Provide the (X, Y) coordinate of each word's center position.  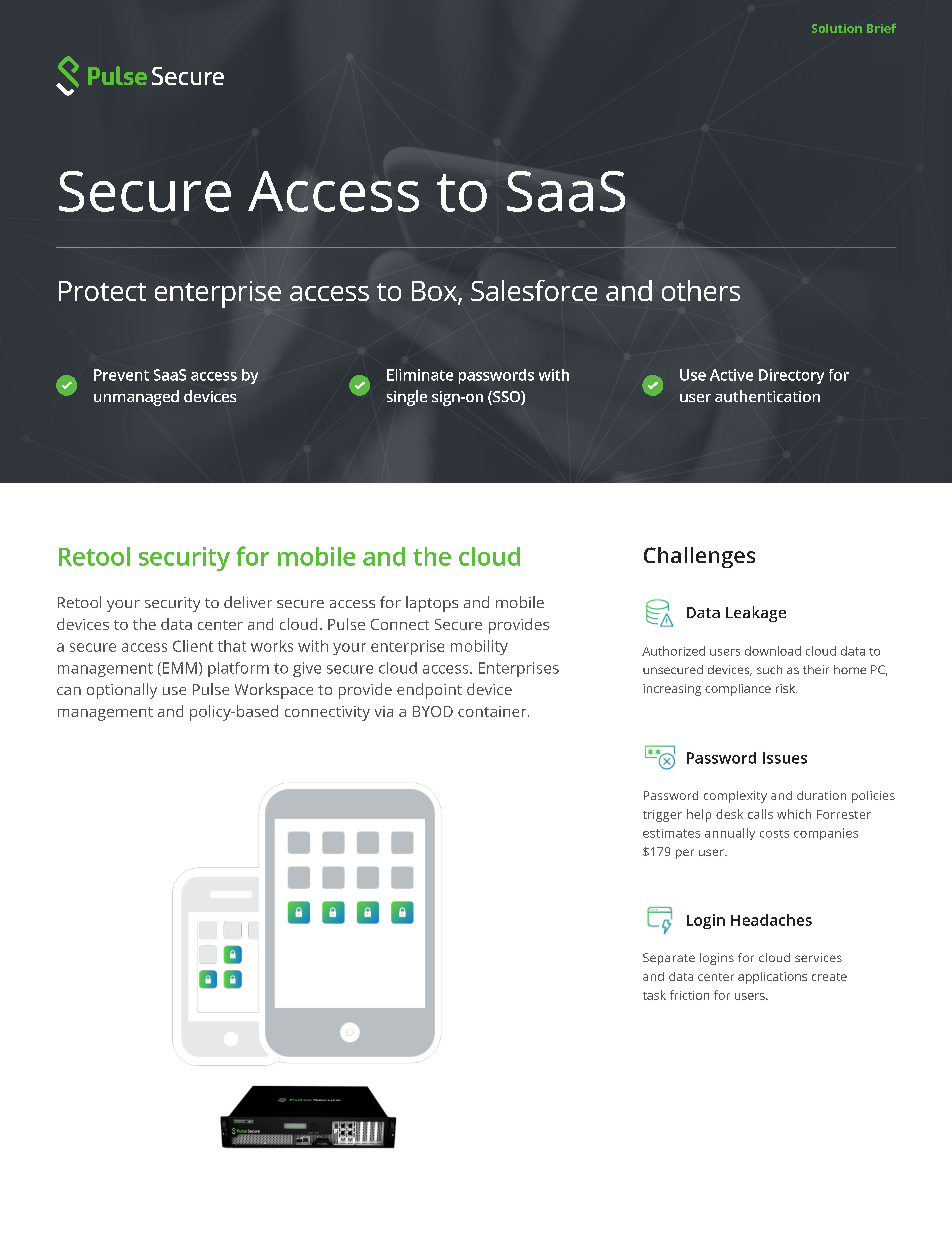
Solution (837, 28)
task (654, 995)
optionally (122, 691)
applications (772, 978)
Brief (881, 28)
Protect (102, 291)
